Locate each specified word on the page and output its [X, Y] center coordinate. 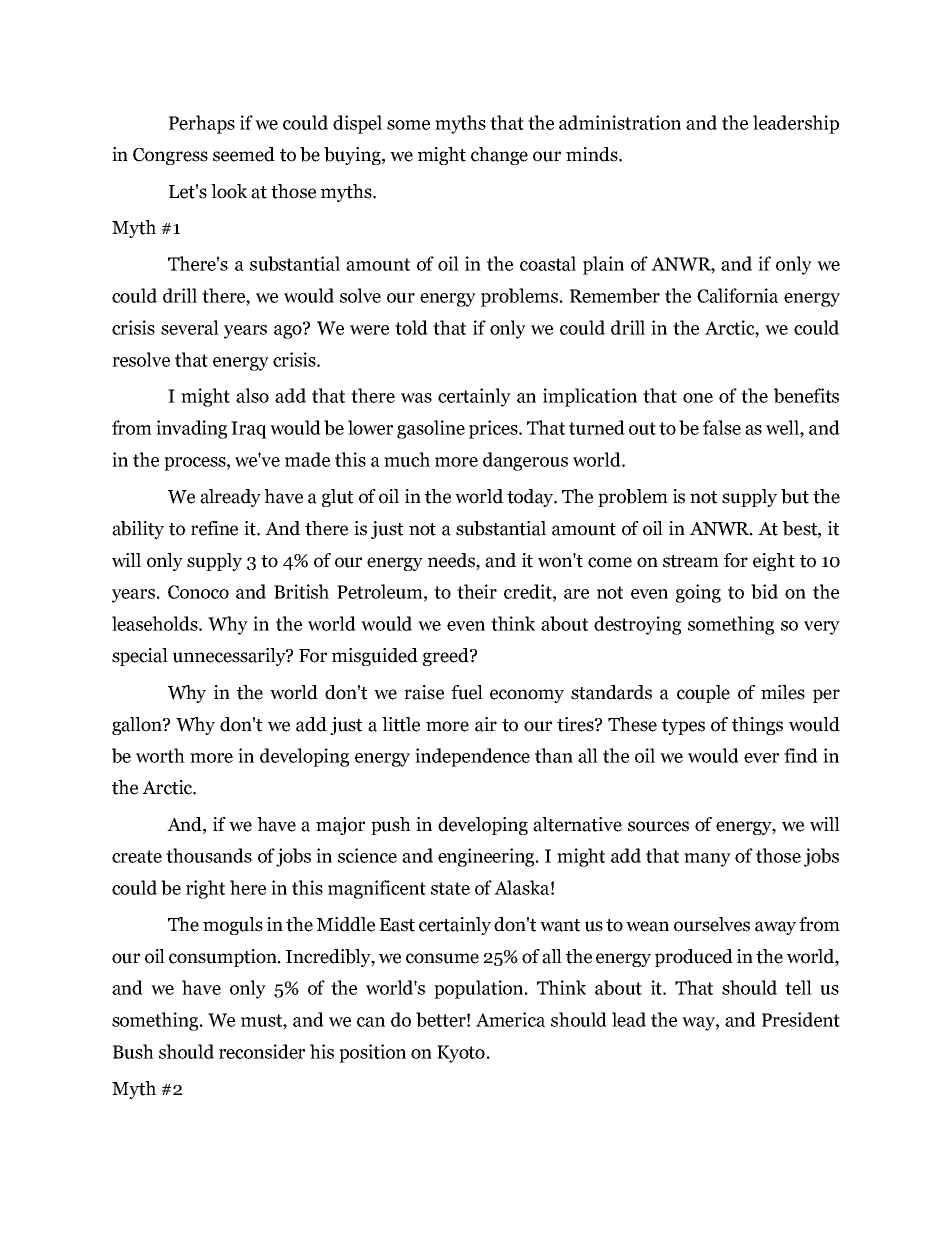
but [795, 496]
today [531, 498]
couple [703, 694]
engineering [487, 857]
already [230, 498]
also [252, 395]
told [411, 327]
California [737, 295]
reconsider [262, 1051]
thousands [209, 855]
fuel [467, 692]
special [140, 657]
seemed [244, 154]
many [707, 860]
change [499, 156]
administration [620, 122]
